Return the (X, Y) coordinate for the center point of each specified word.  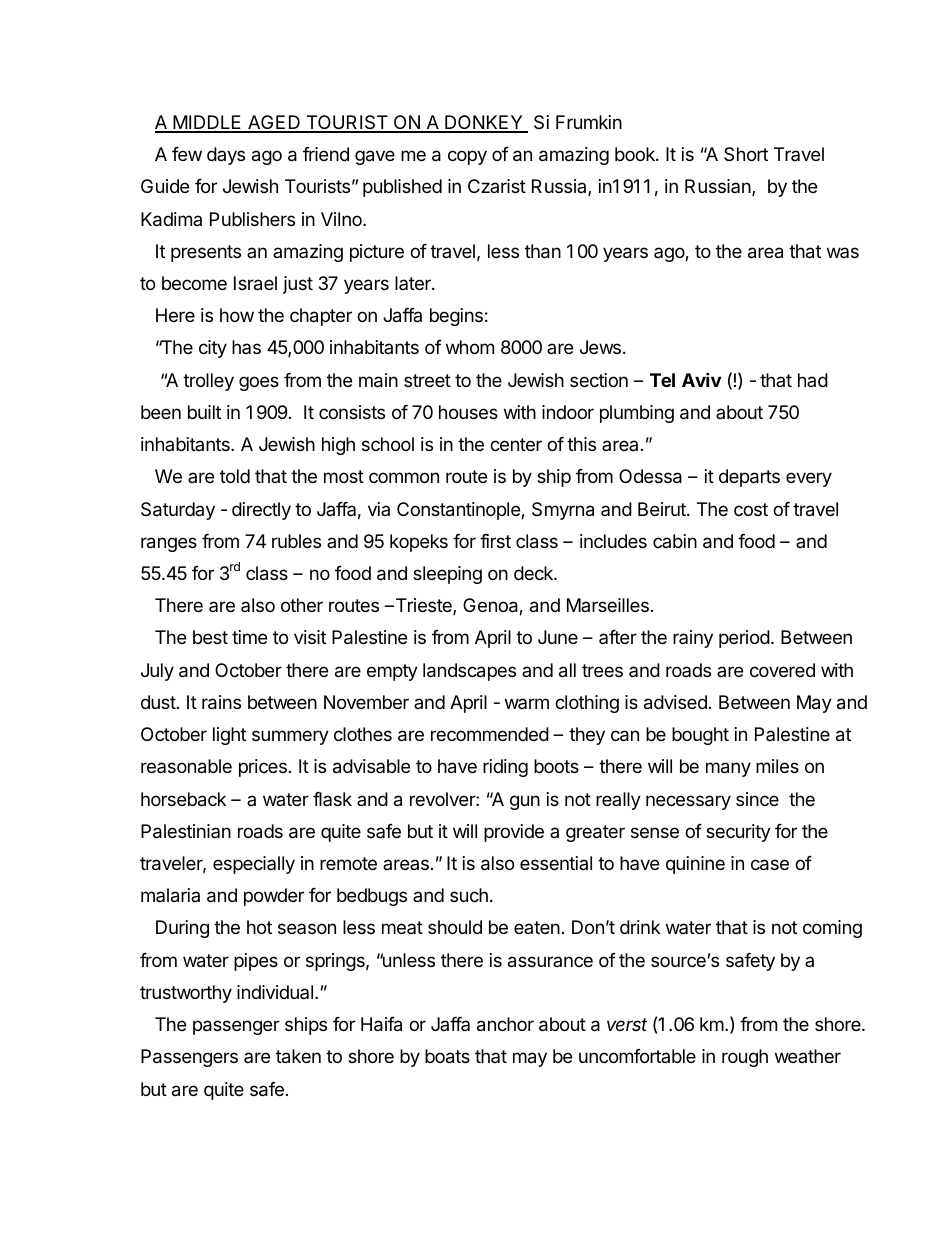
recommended (490, 734)
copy (467, 157)
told (235, 476)
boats (447, 1056)
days (226, 156)
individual (275, 992)
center (516, 444)
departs (749, 478)
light (229, 736)
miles (777, 766)
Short (746, 154)
